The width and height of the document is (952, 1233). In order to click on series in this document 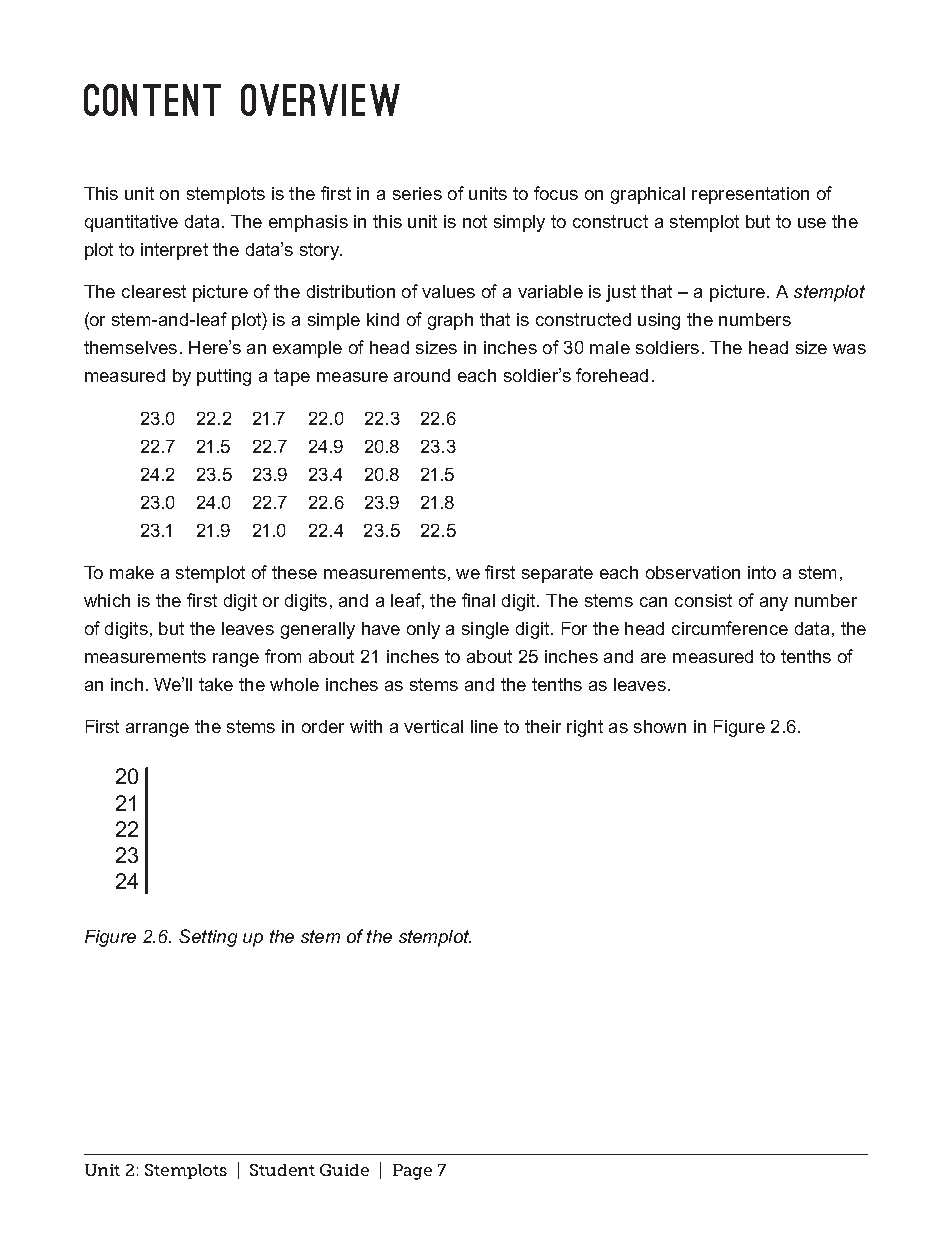, I will do `click(417, 193)`.
